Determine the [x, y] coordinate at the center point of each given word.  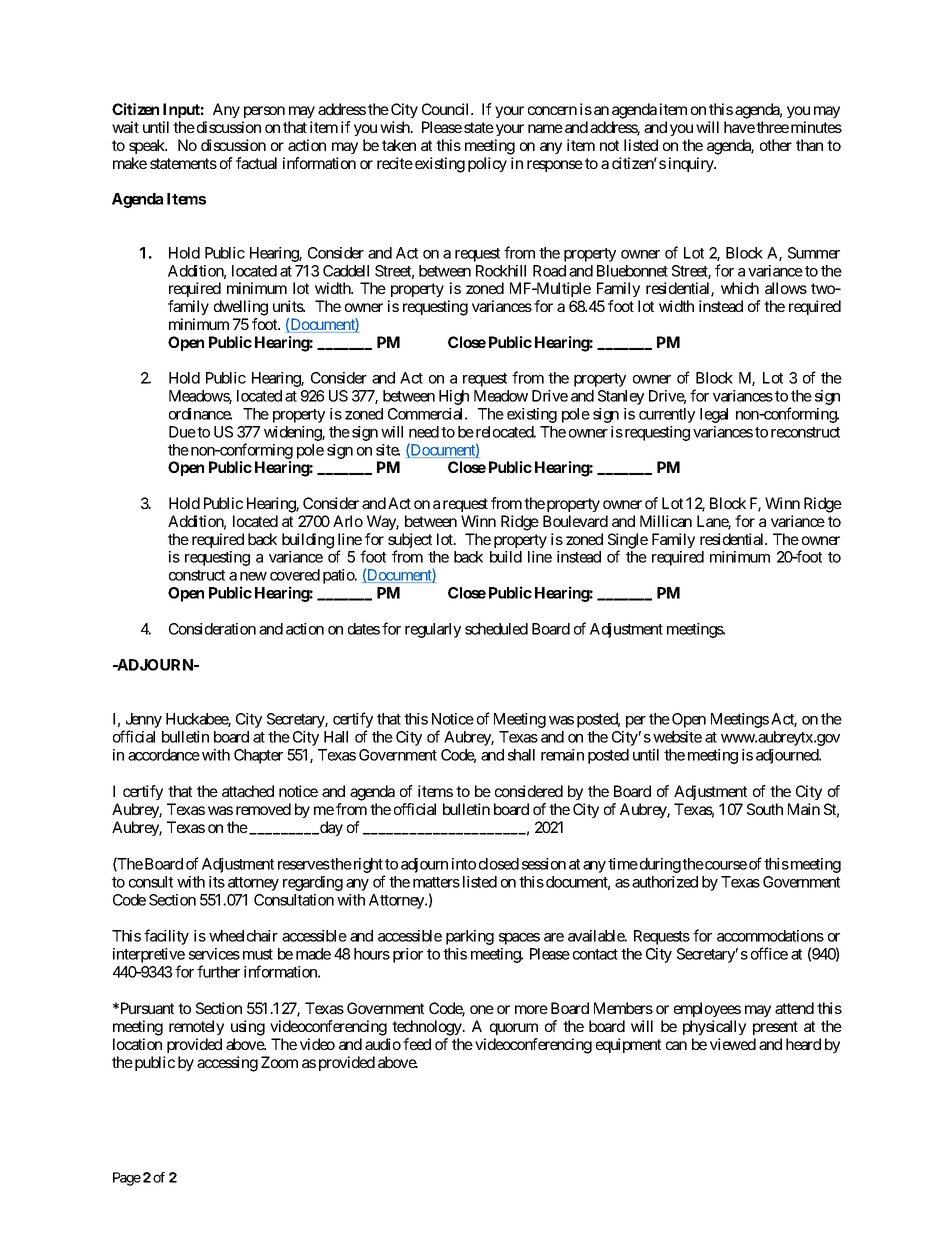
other [776, 145]
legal [714, 415]
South [765, 809]
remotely [196, 1027]
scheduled [496, 629]
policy [487, 164]
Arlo [348, 521]
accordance [164, 755]
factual [256, 163]
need [424, 432]
